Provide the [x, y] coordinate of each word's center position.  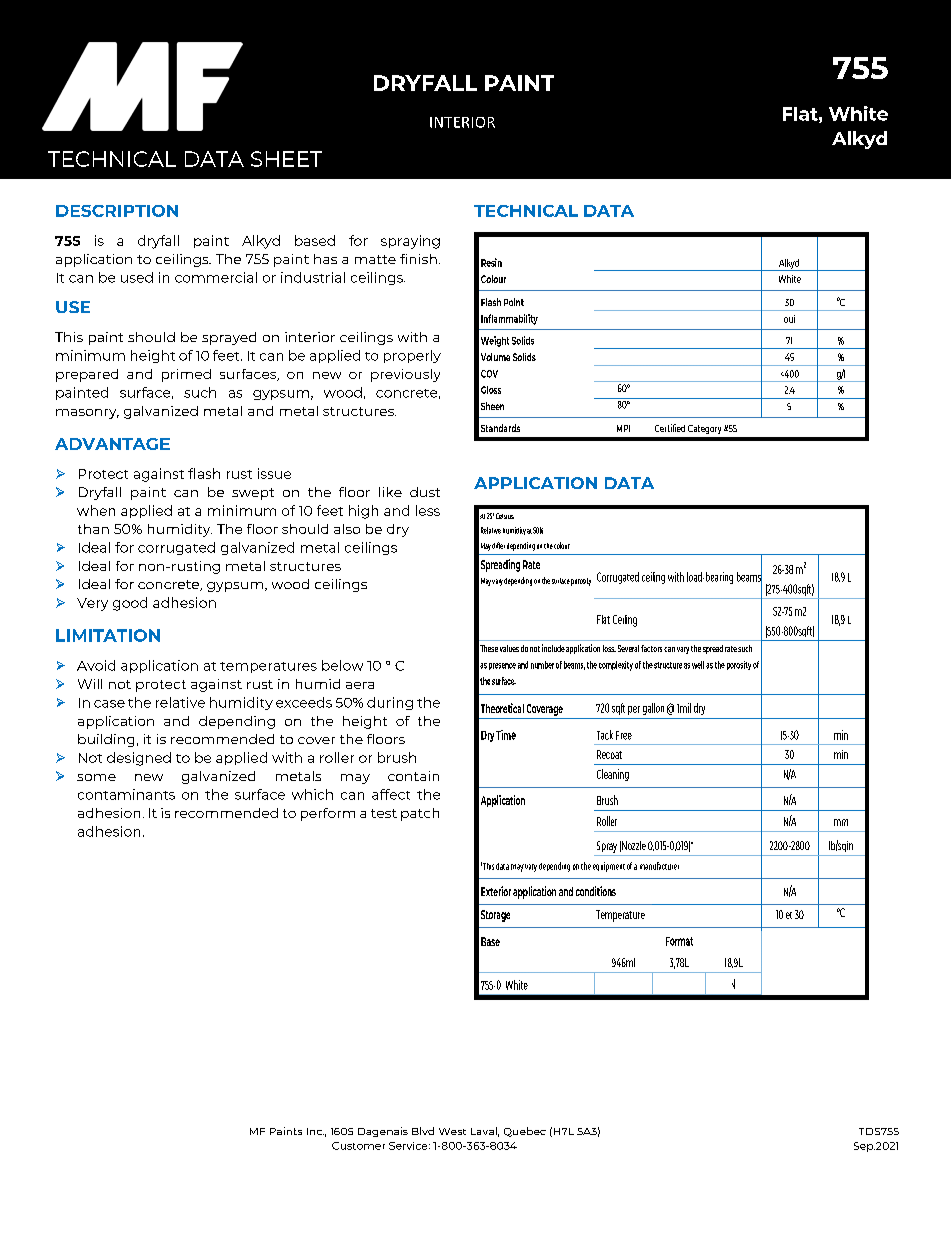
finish [418, 259]
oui [789, 319]
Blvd [423, 1131]
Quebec [525, 1132]
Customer [358, 1146]
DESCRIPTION [117, 211]
